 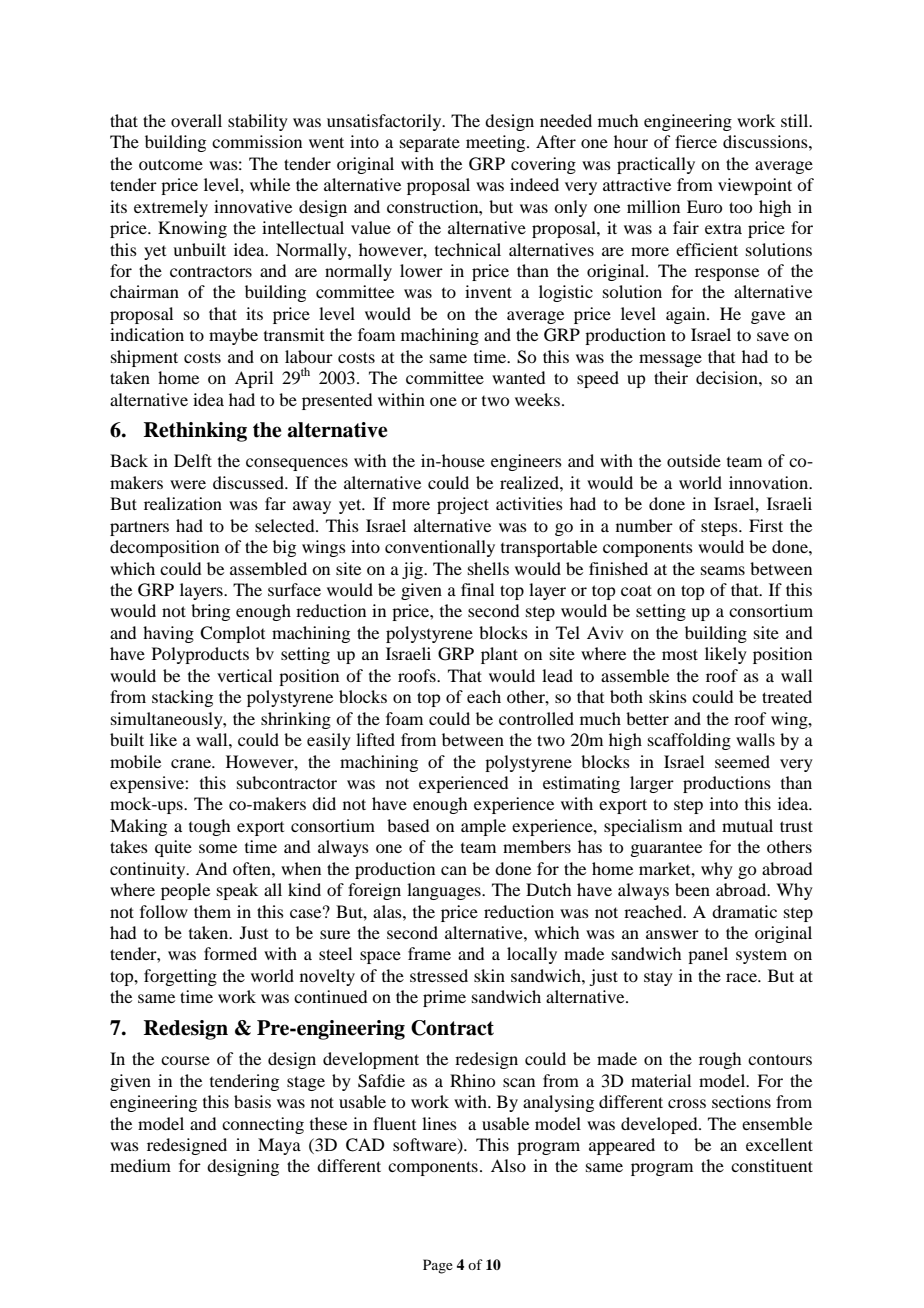 What do you see at coordinates (140, 1165) in the page?
I see `medium` at bounding box center [140, 1165].
